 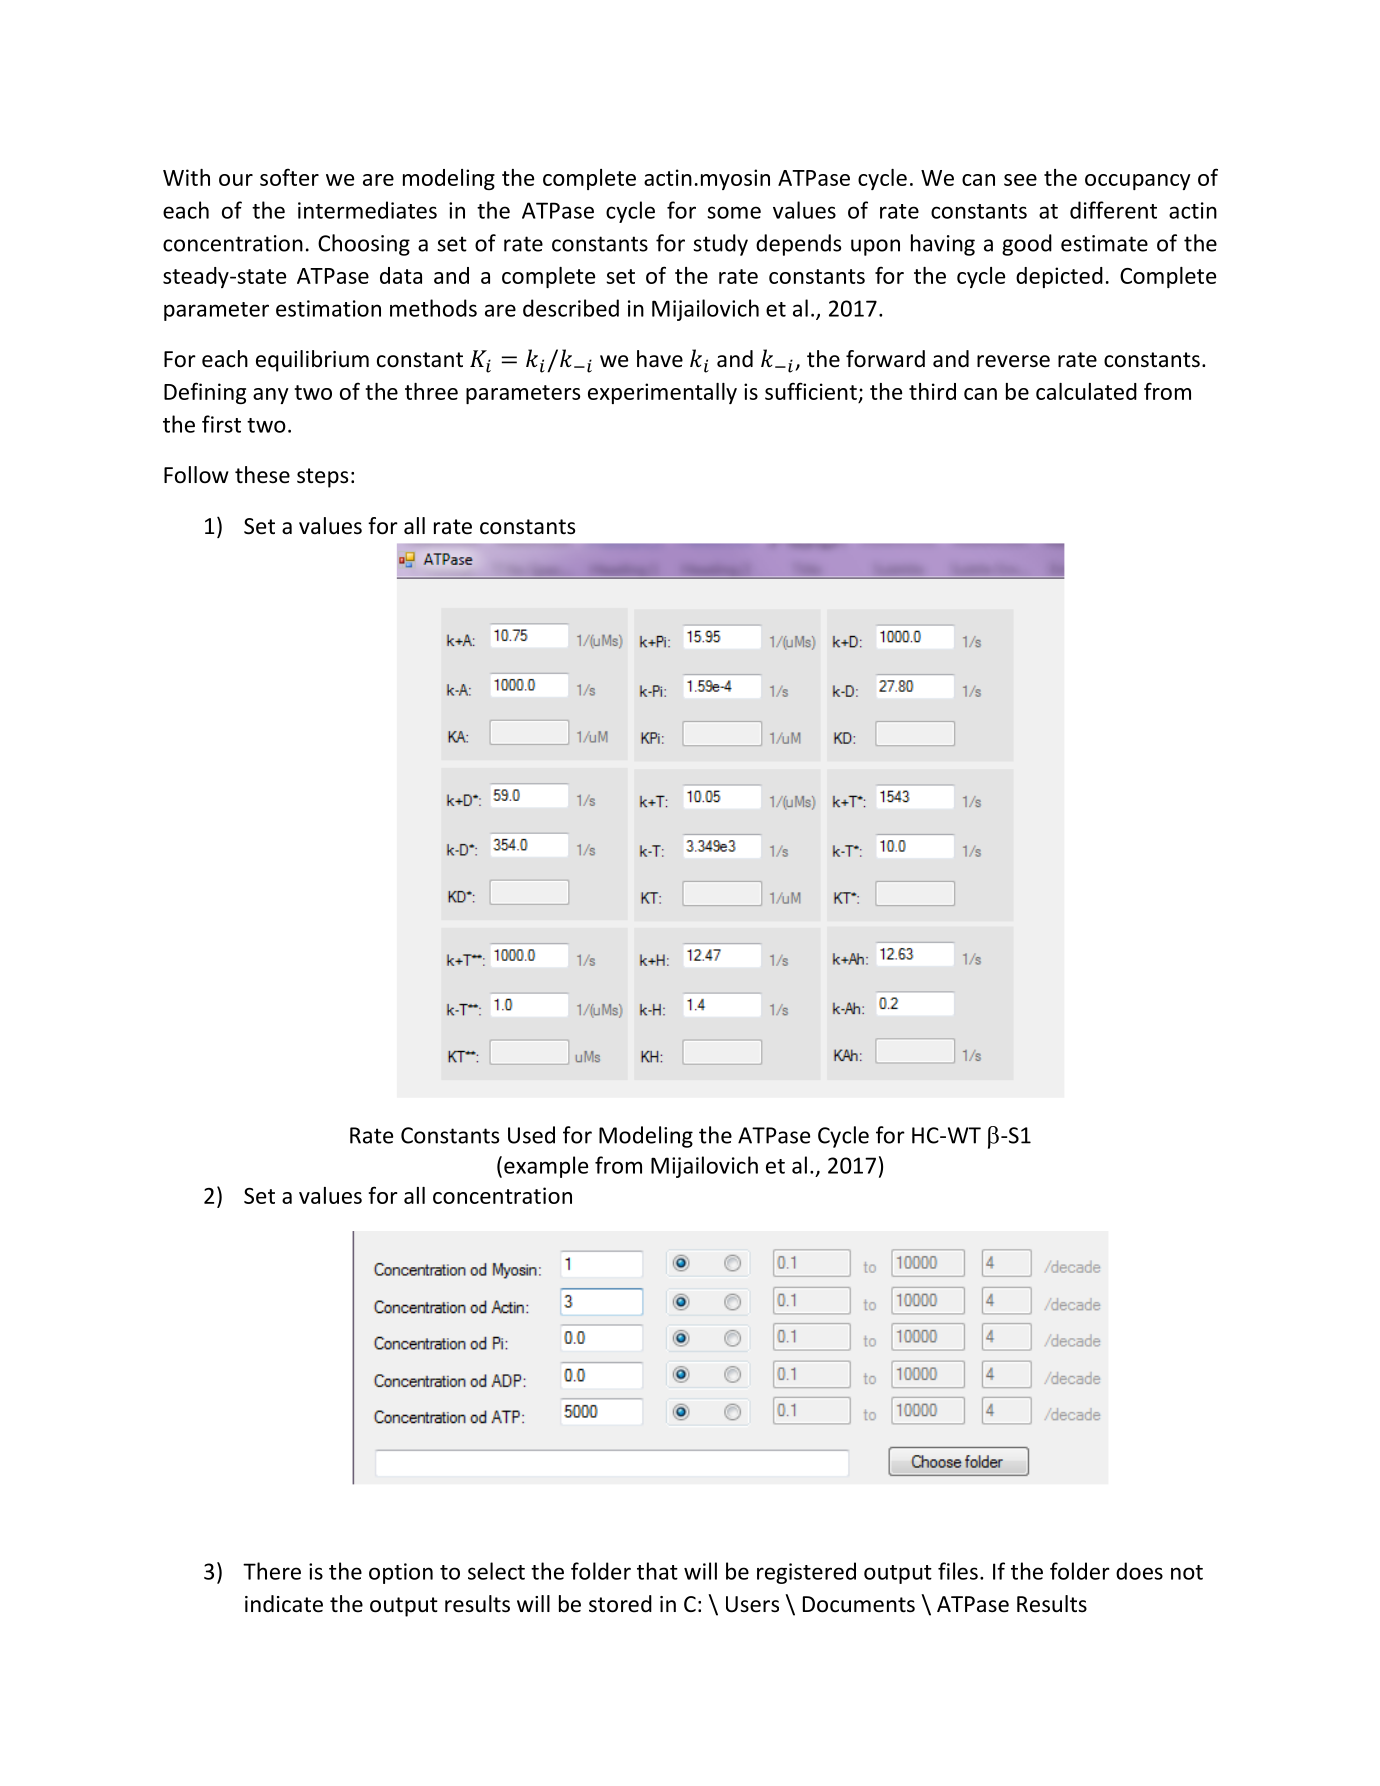 I want to click on different, so click(x=1113, y=210).
